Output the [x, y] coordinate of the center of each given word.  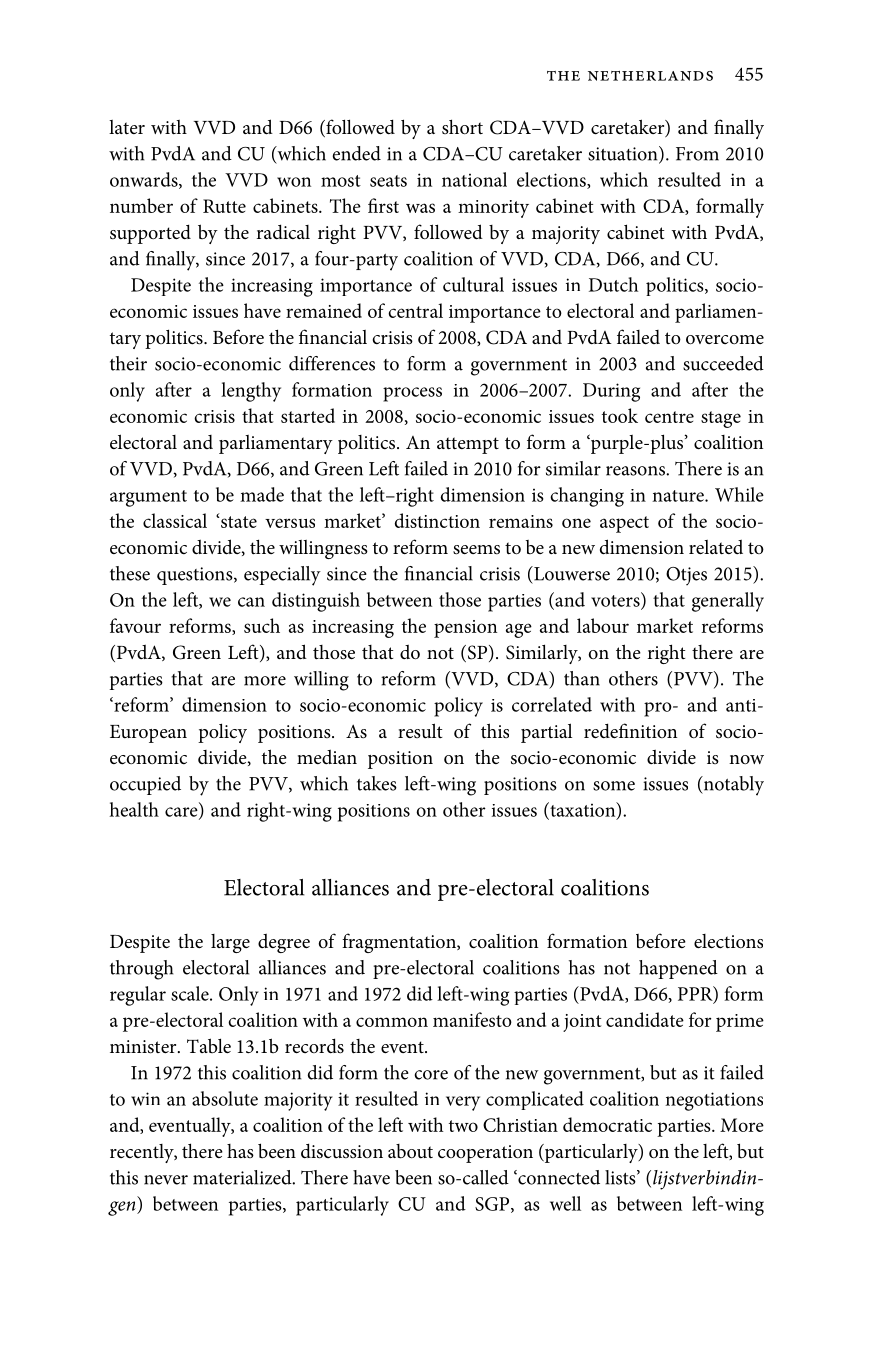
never [166, 1180]
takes [377, 783]
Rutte [224, 206]
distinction [437, 520]
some [614, 786]
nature [679, 496]
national [474, 179]
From [697, 154]
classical [175, 520]
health [134, 809]
